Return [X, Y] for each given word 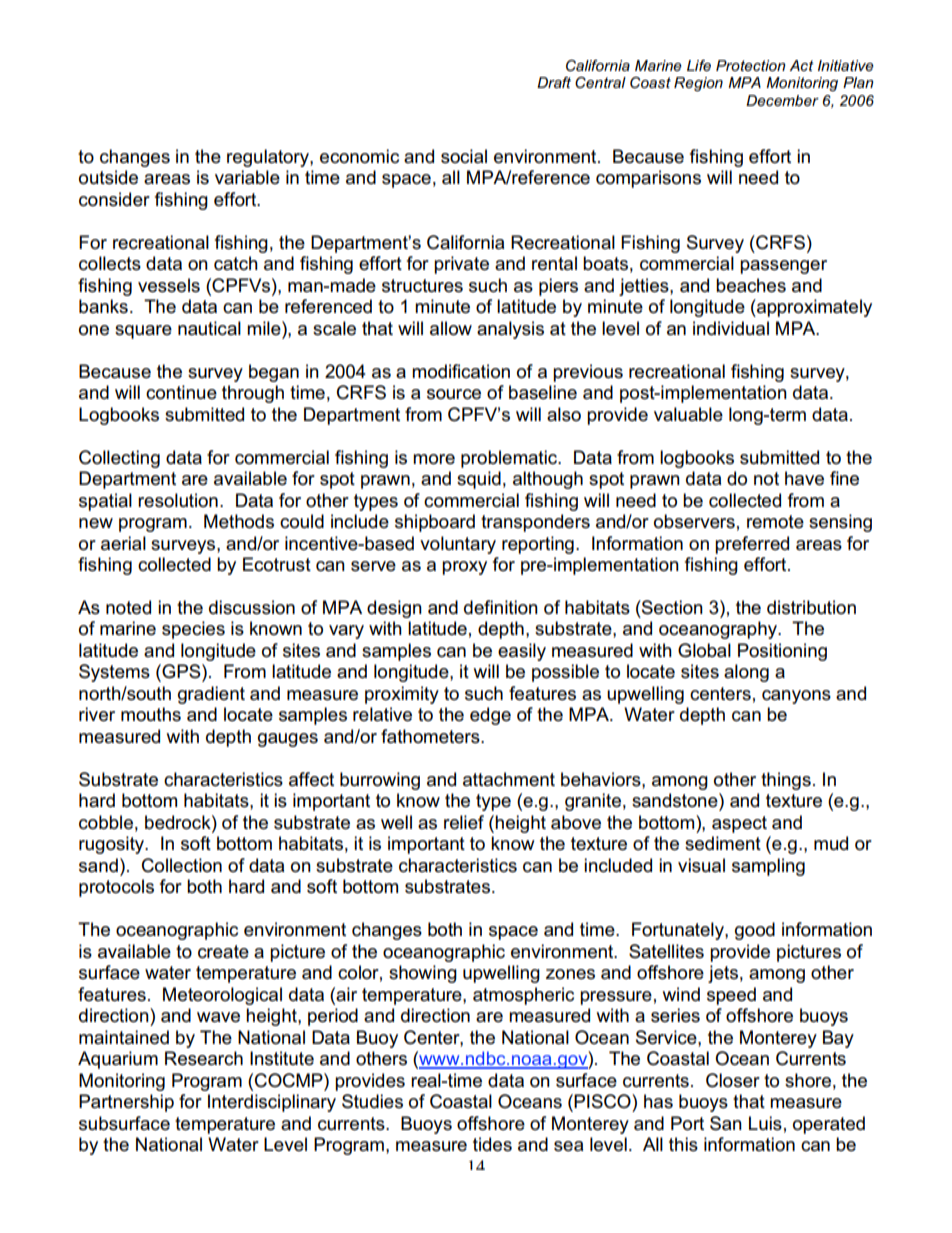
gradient [211, 695]
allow [451, 328]
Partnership [126, 1103]
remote [775, 521]
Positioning [782, 652]
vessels [169, 285]
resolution [178, 500]
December [782, 100]
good [755, 931]
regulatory [269, 158]
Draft [554, 82]
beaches [751, 285]
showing [423, 974]
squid [479, 480]
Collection [182, 865]
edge [490, 716]
